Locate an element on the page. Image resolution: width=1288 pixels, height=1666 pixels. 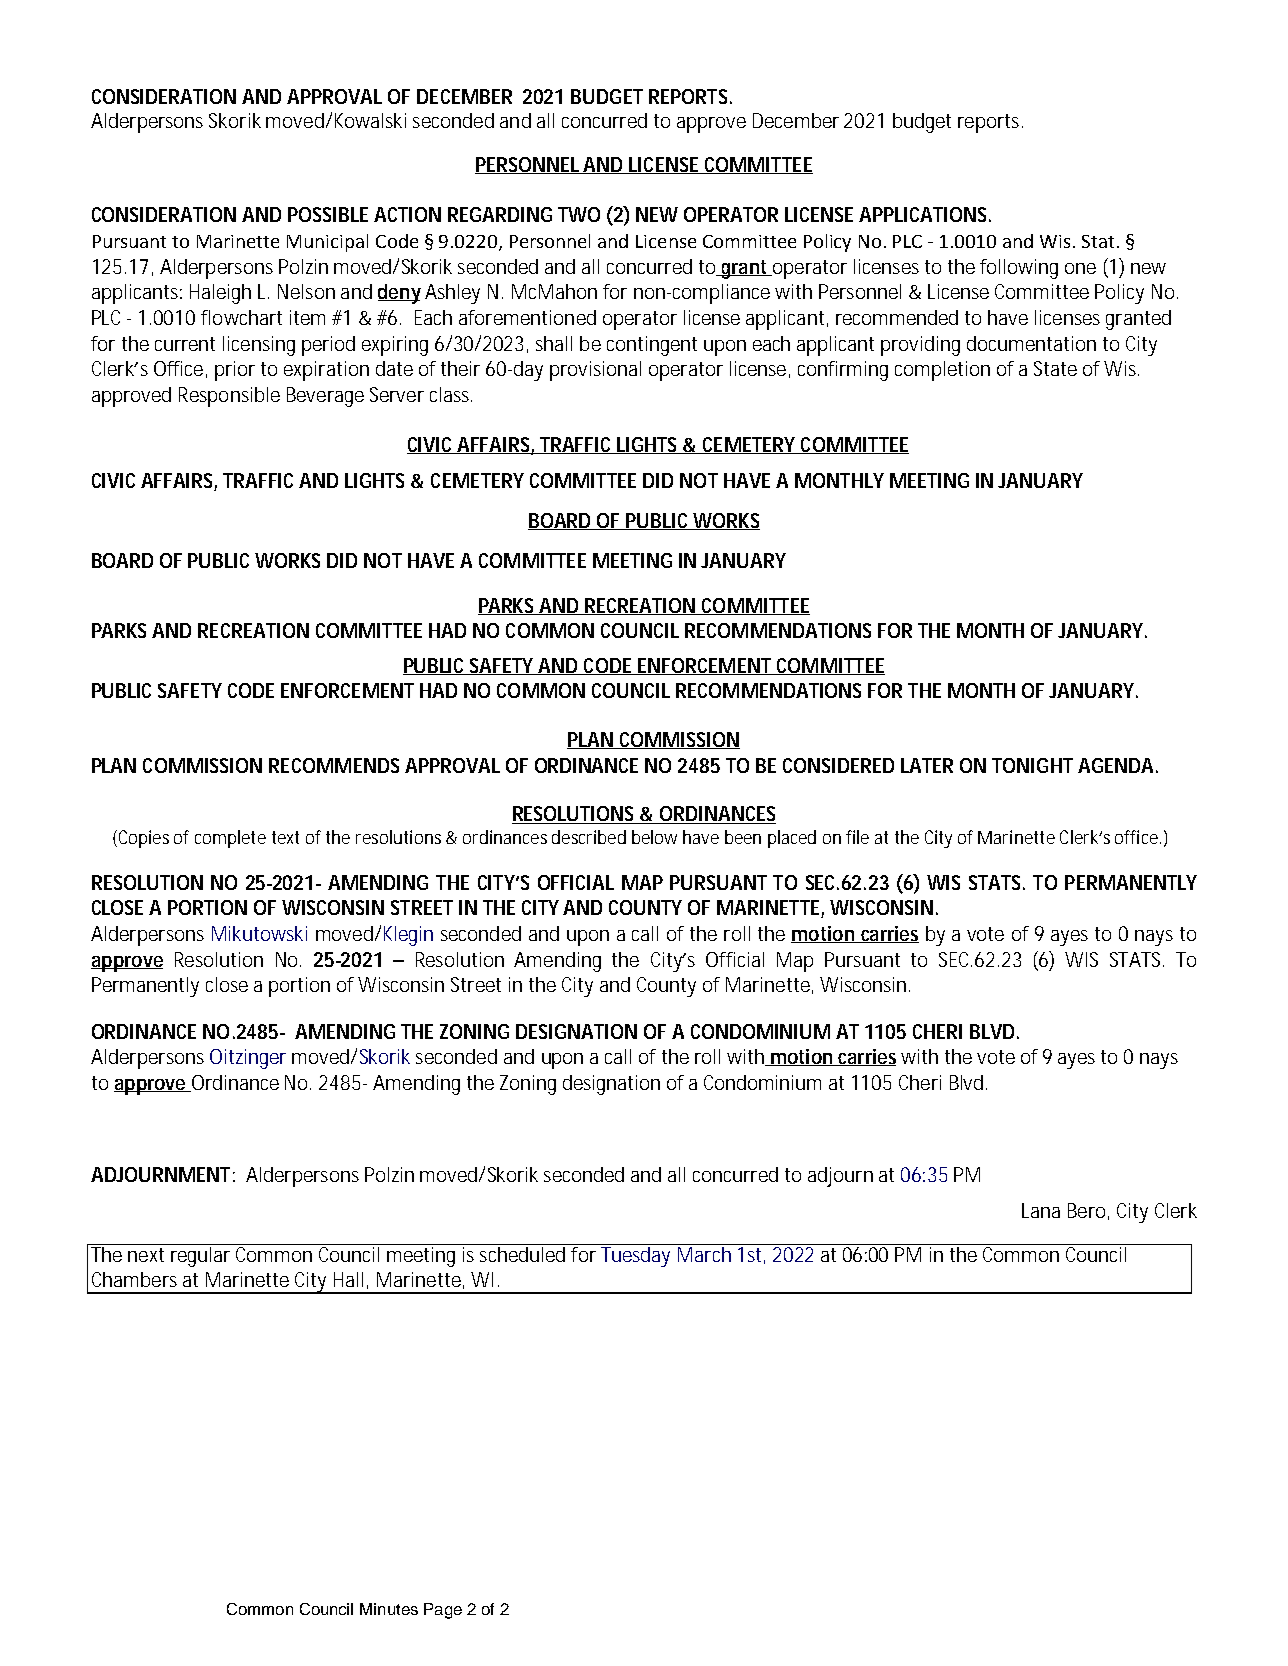
below is located at coordinates (654, 837).
